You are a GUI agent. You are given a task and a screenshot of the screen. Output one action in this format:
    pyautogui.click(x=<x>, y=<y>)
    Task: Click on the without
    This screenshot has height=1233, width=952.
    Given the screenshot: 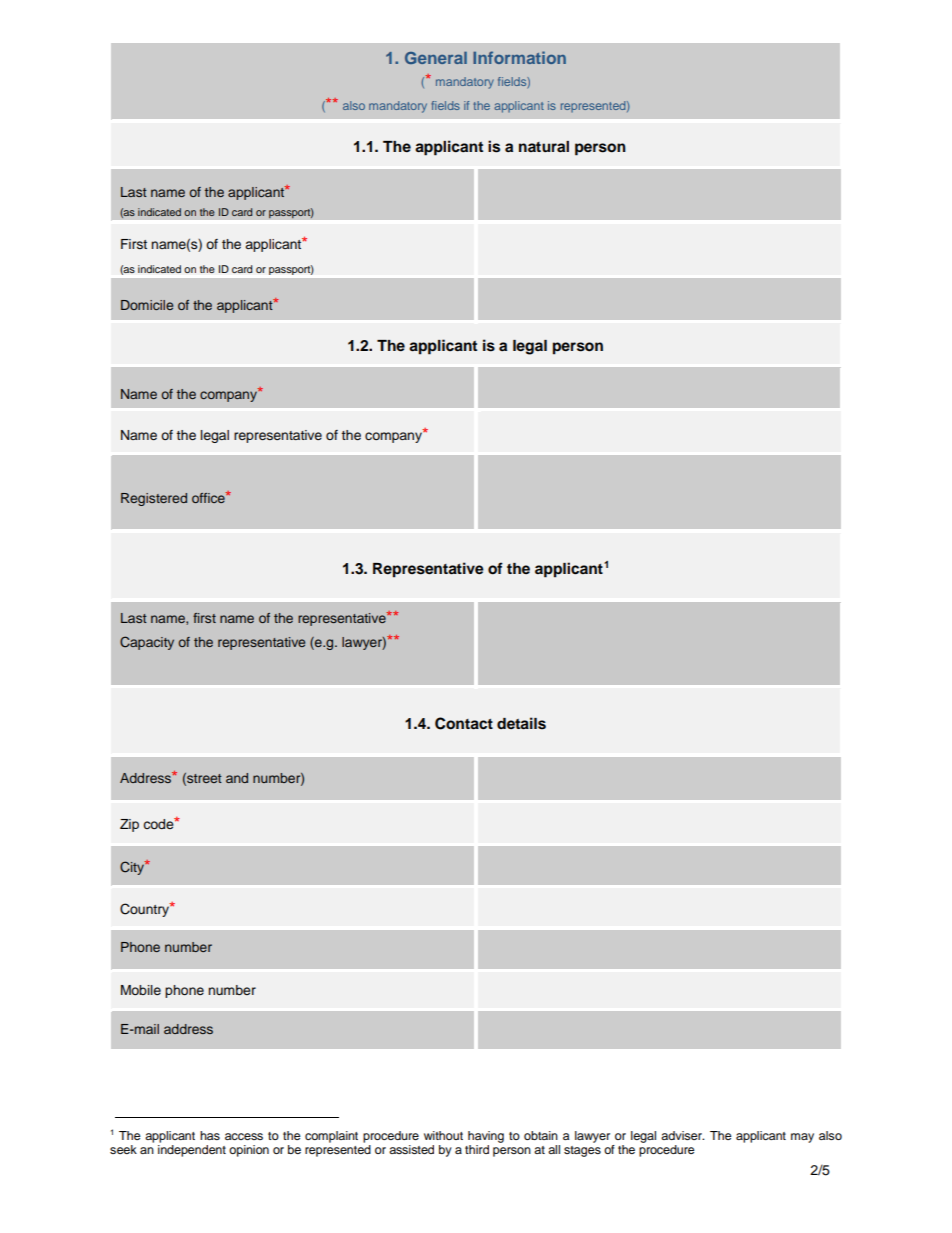 What is the action you would take?
    pyautogui.click(x=443, y=1135)
